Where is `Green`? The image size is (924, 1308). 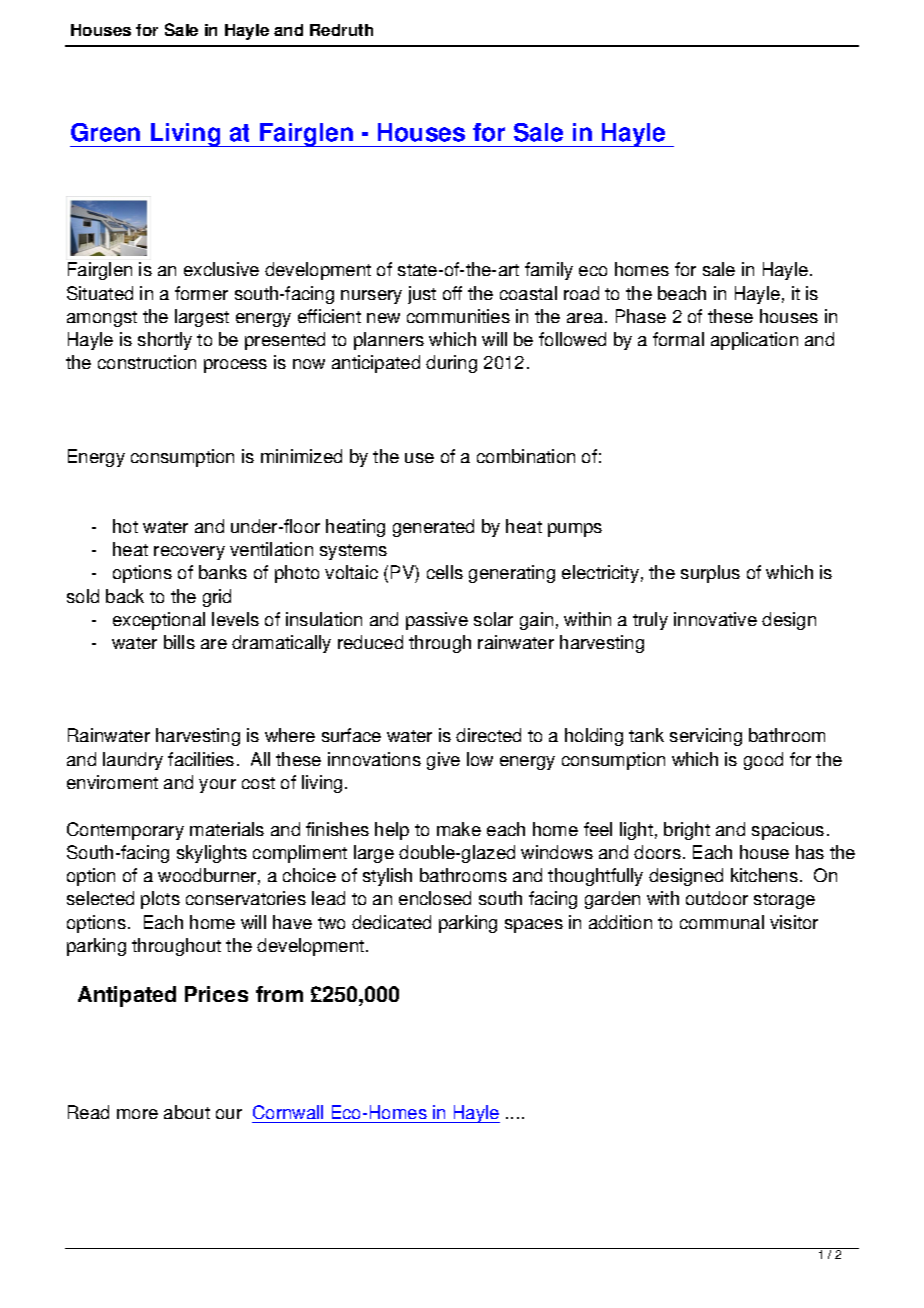
Green is located at coordinates (105, 132).
